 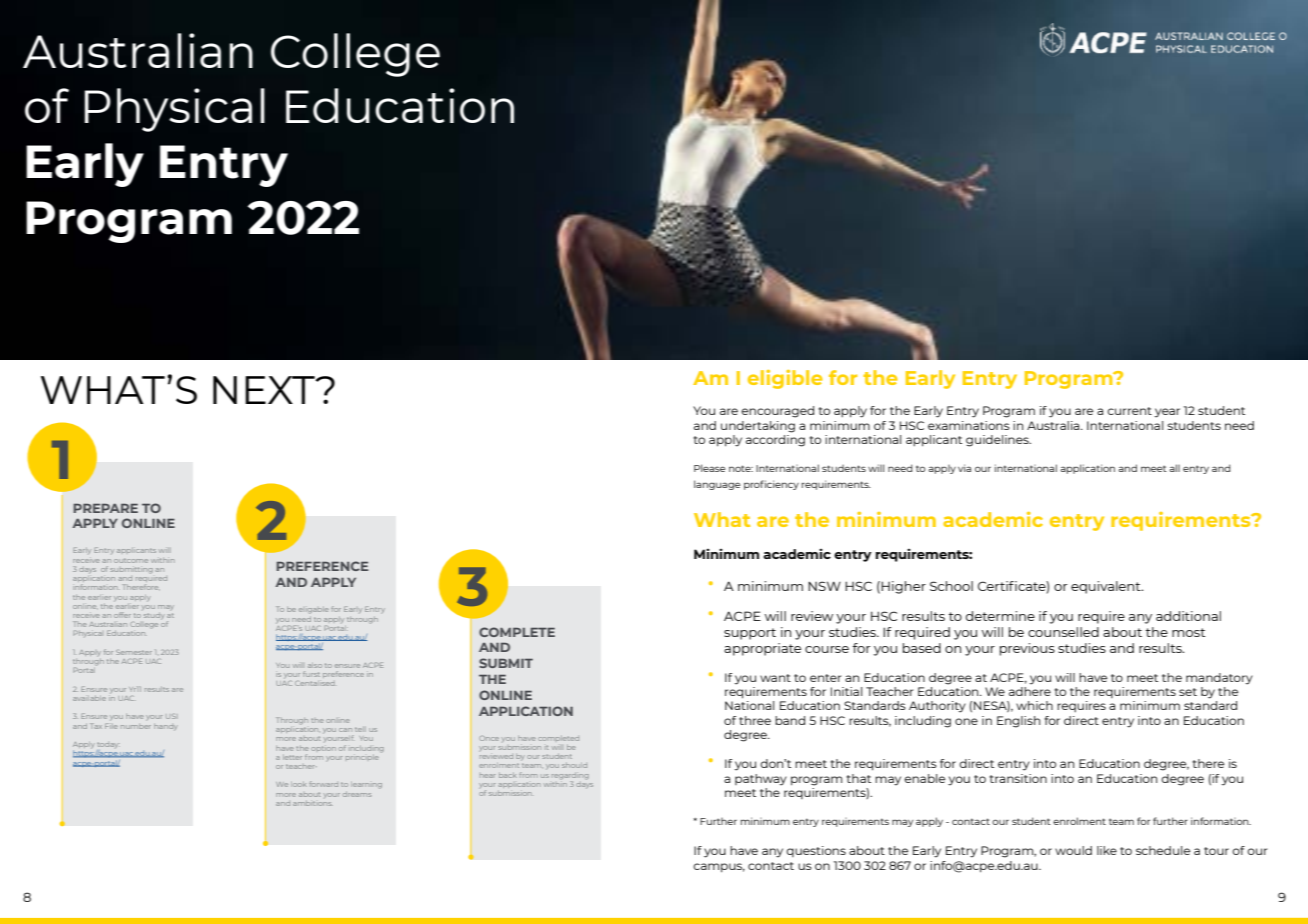 I want to click on current, so click(x=1129, y=411).
